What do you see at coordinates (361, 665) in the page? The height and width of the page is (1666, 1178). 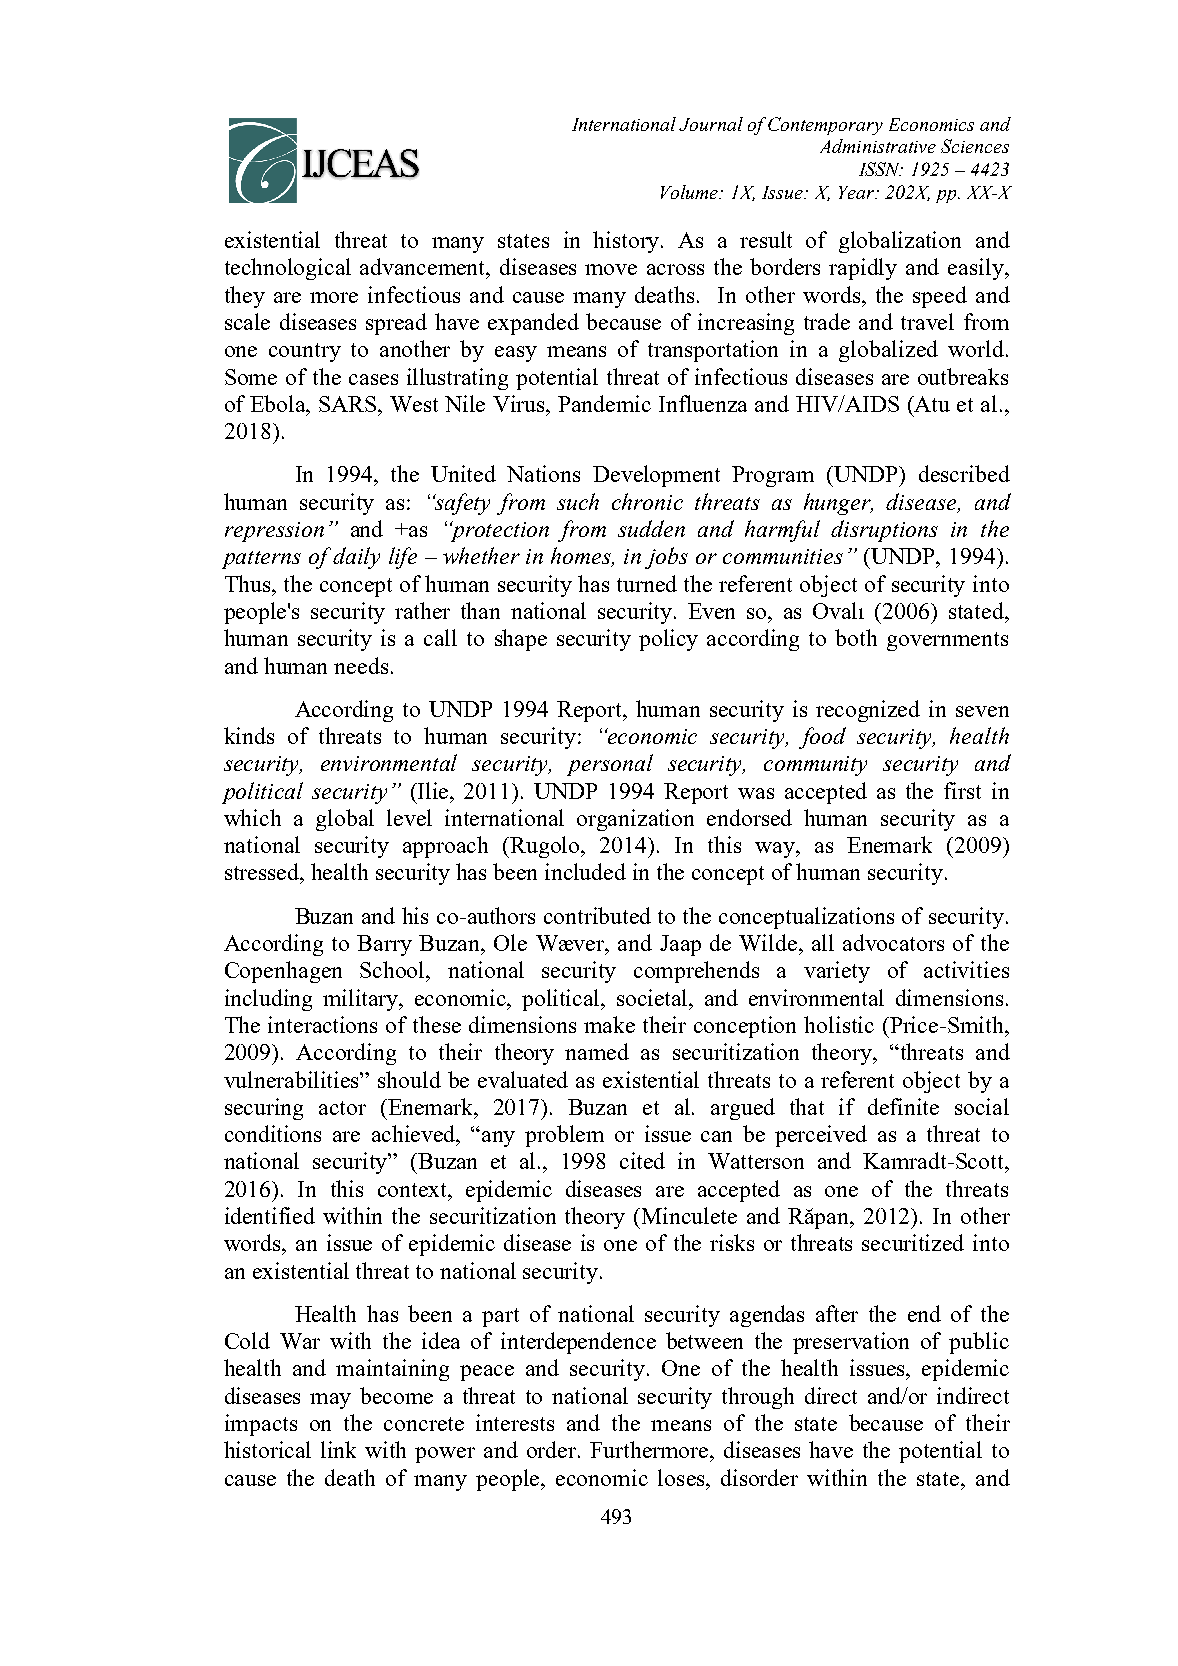 I see `needs` at bounding box center [361, 665].
